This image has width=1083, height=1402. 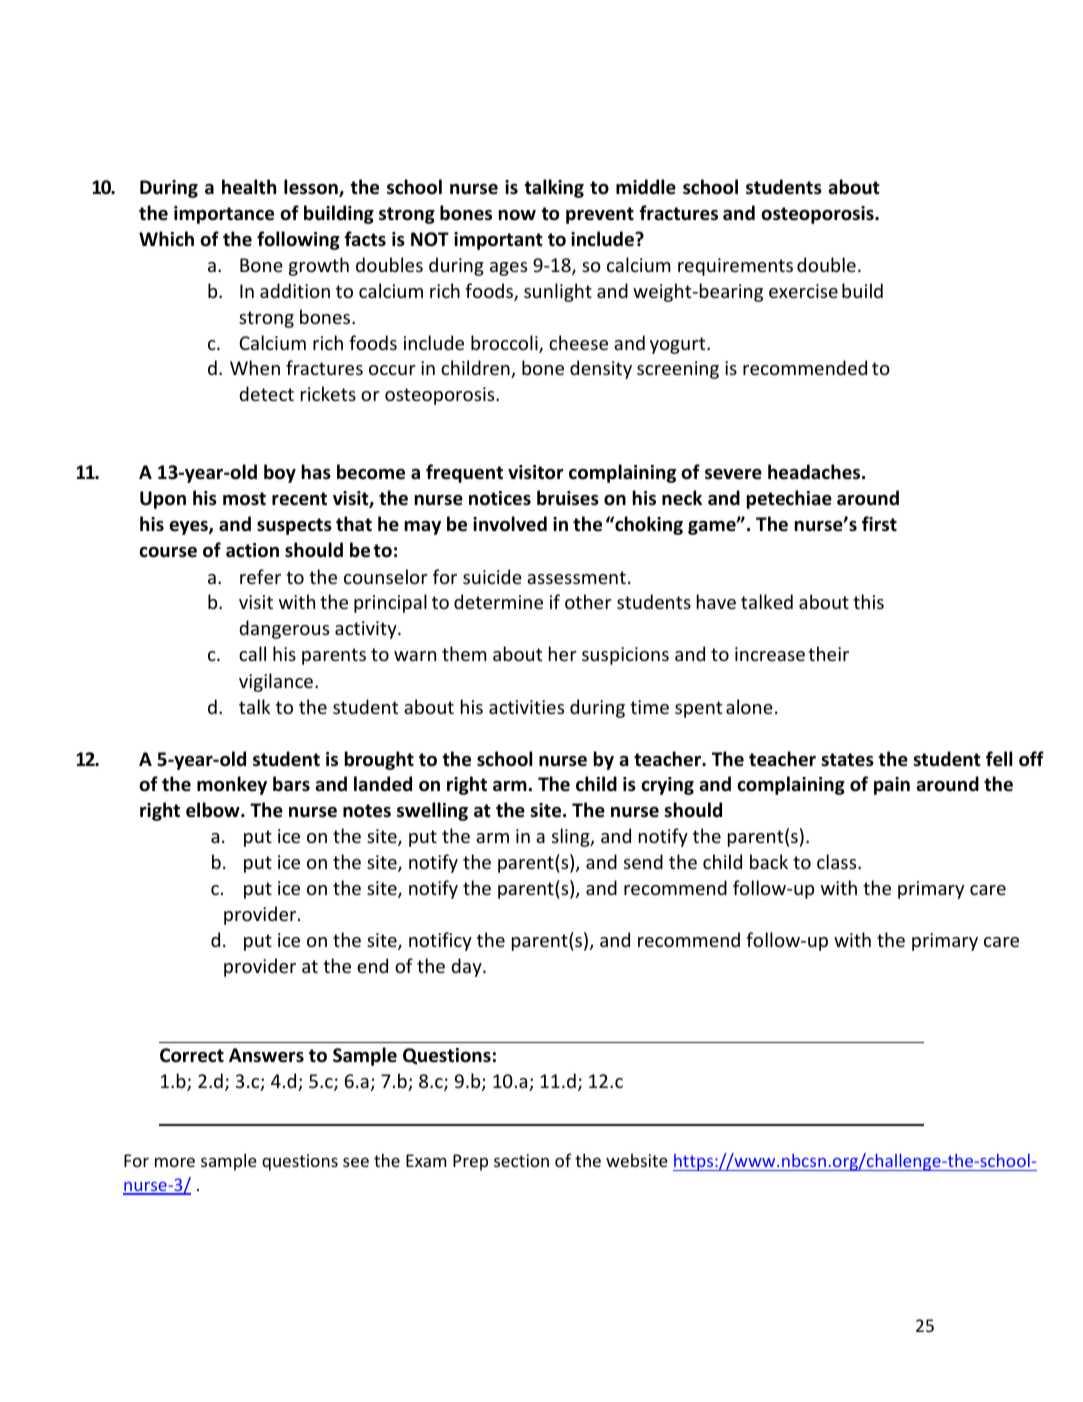 I want to click on section, so click(x=521, y=1160).
